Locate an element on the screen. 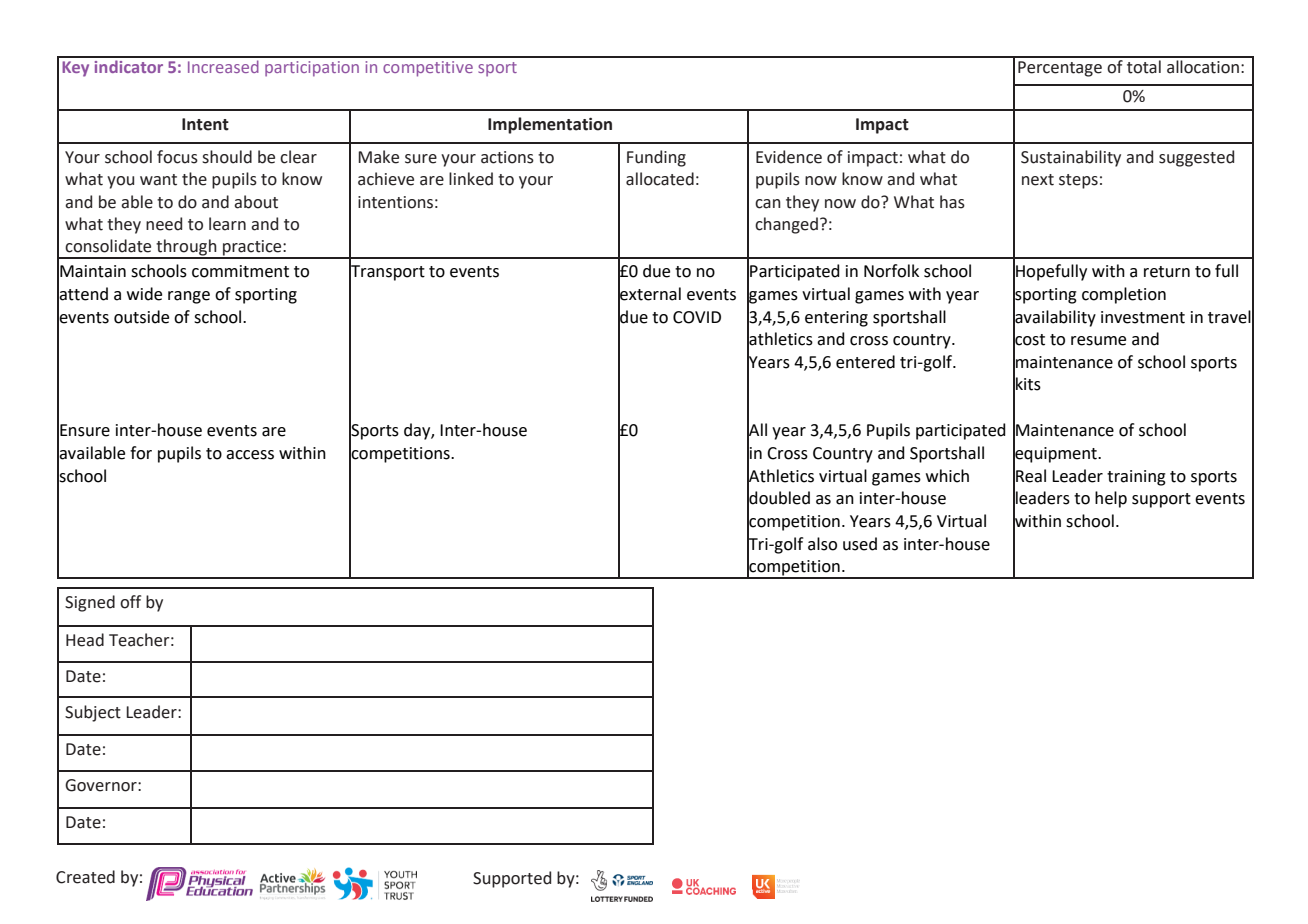 Image resolution: width=1308 pixels, height=924 pixels. used is located at coordinates (860, 544).
